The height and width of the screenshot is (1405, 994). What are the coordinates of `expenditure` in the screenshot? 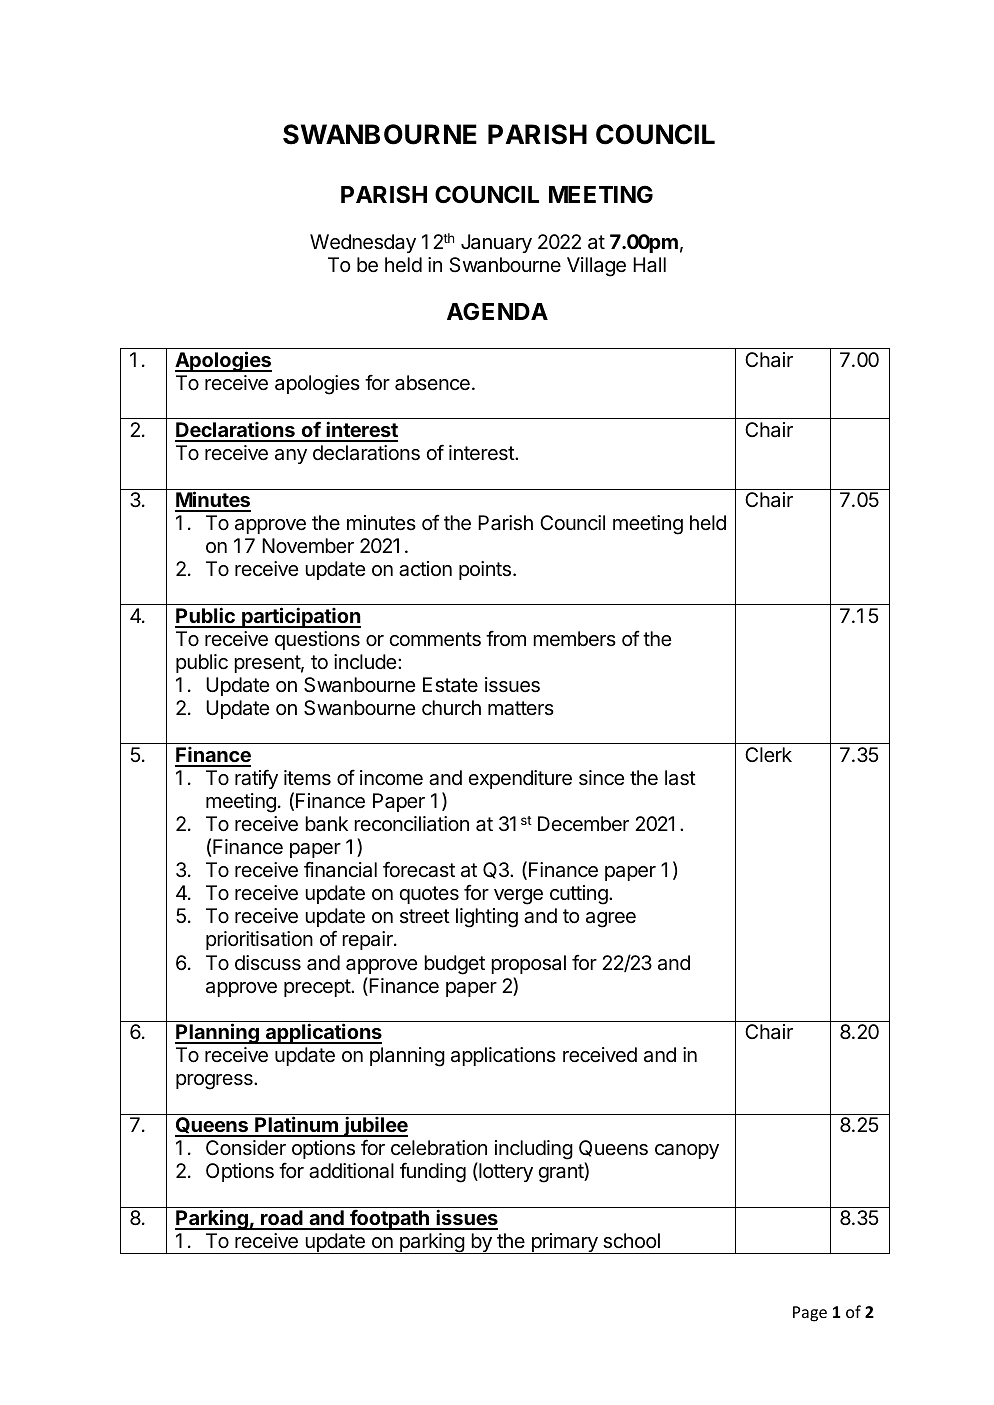 It's located at (520, 779).
